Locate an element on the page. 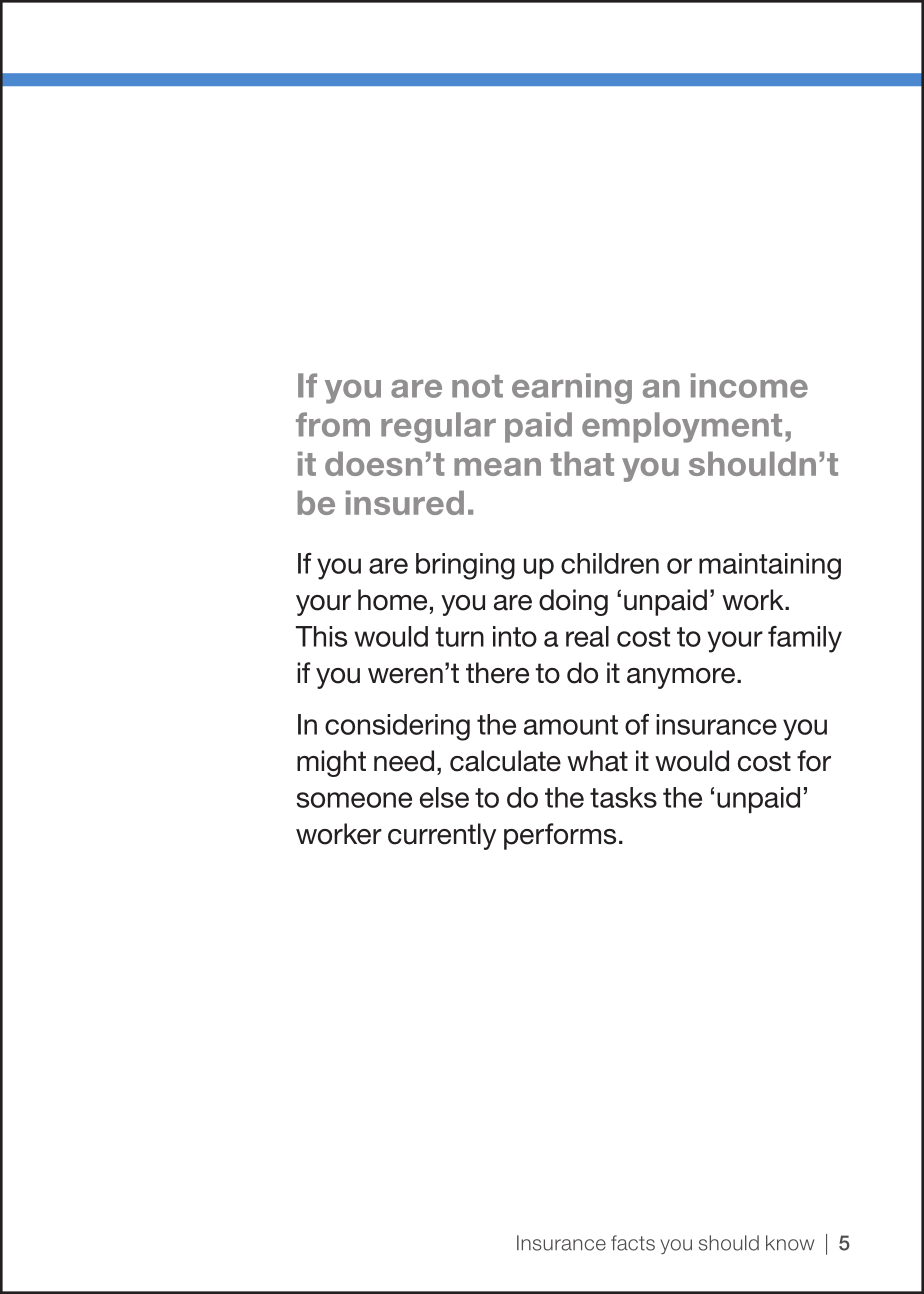 The image size is (924, 1294). performs is located at coordinates (560, 836).
